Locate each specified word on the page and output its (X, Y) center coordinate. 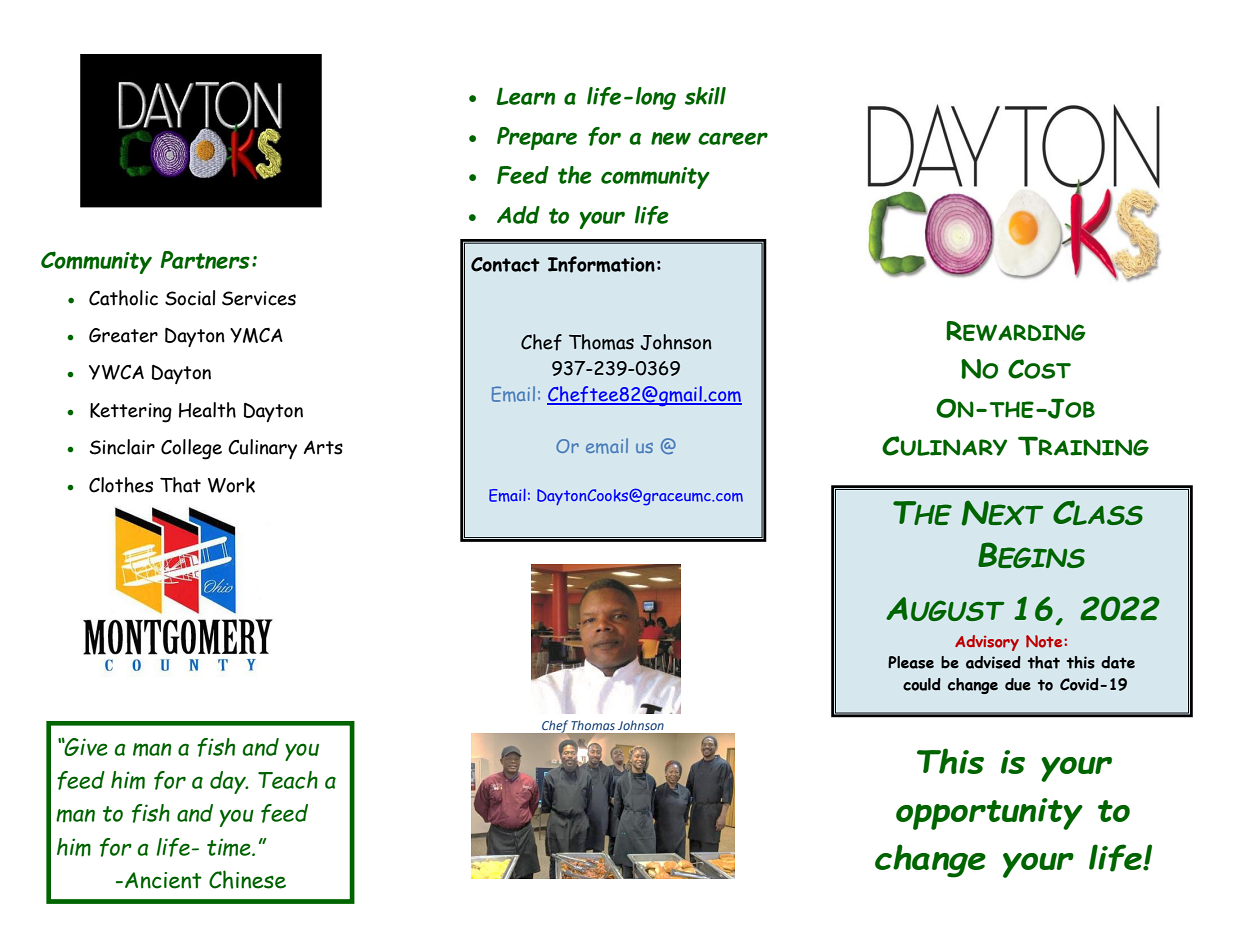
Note (1045, 641)
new (671, 138)
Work (231, 485)
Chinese (247, 879)
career (733, 138)
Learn (525, 96)
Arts (323, 447)
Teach (288, 780)
